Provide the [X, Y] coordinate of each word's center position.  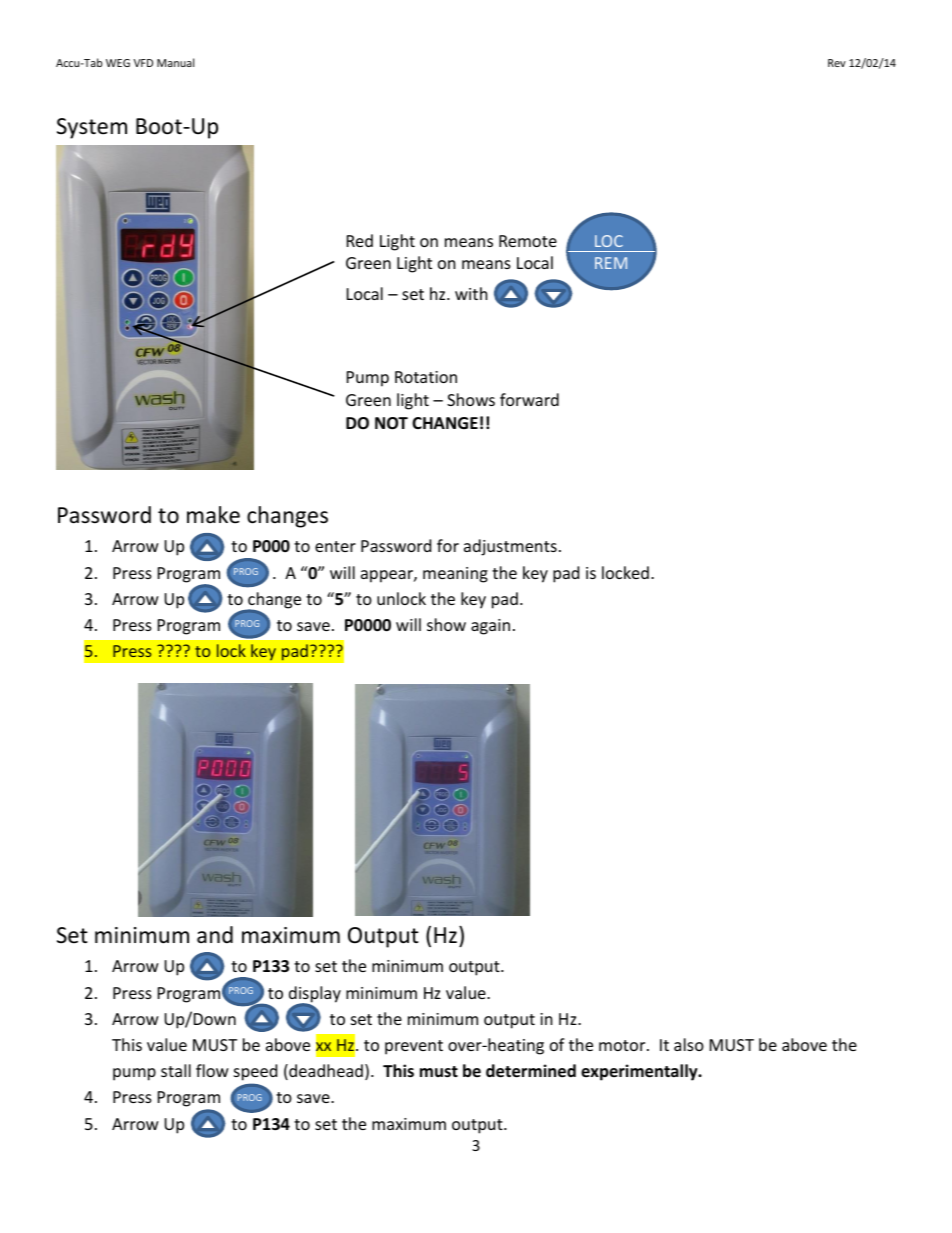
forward [529, 399]
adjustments [510, 547]
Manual [175, 62]
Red [360, 240]
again [490, 627]
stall [176, 1070]
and [215, 935]
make [213, 515]
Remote [528, 241]
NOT [391, 423]
